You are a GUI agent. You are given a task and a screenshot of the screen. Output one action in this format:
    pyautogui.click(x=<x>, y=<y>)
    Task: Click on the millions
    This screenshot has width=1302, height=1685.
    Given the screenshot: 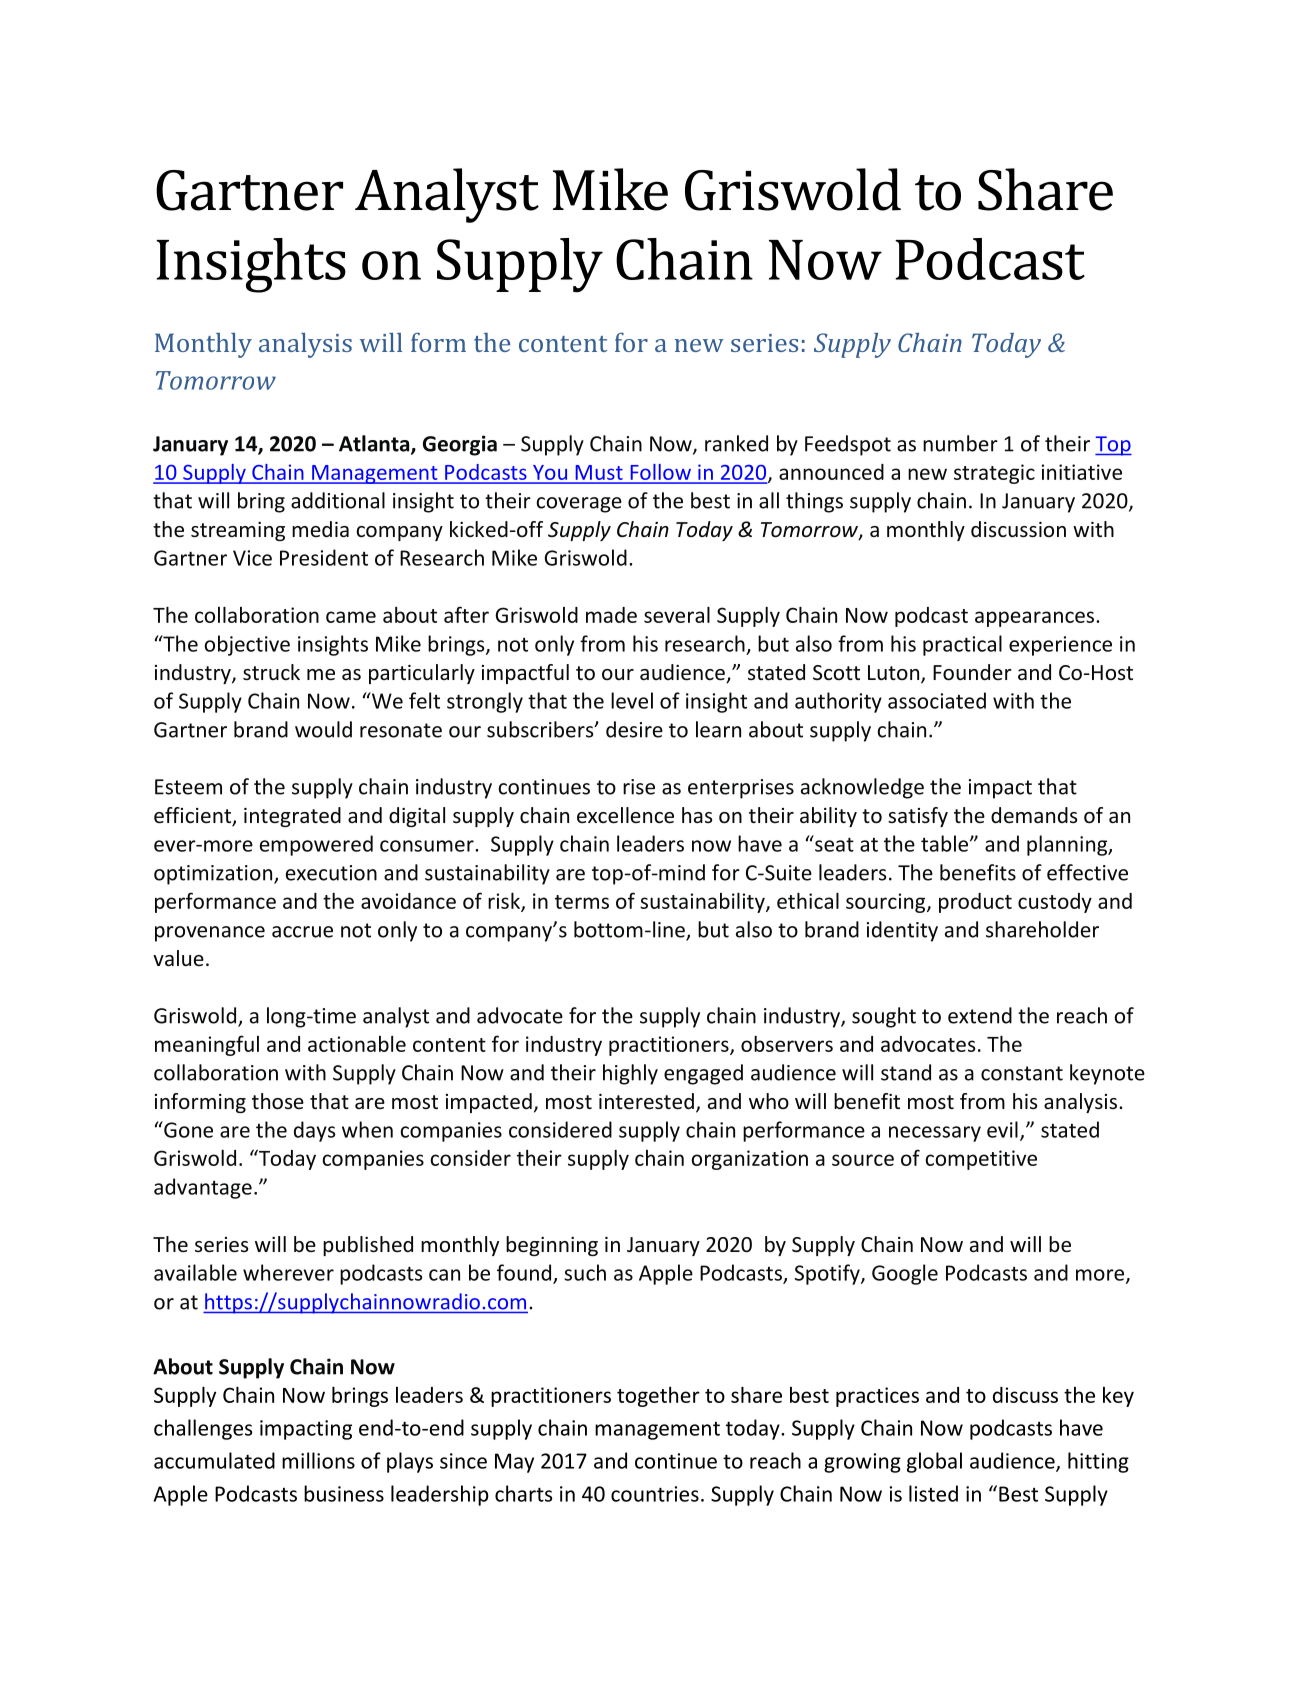 What is the action you would take?
    pyautogui.click(x=318, y=1460)
